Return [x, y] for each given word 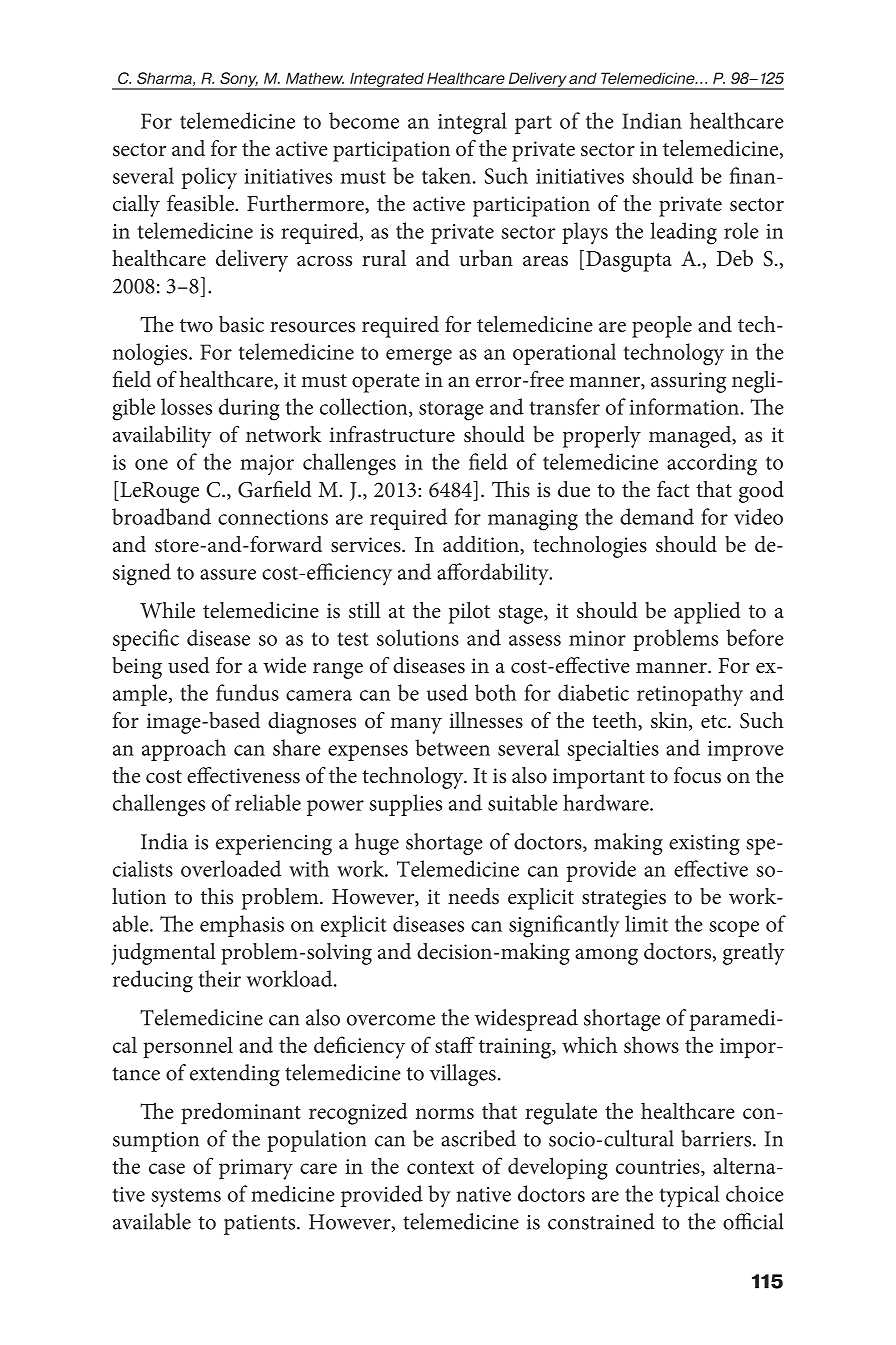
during [249, 409]
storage [451, 411]
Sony [238, 80]
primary [256, 1169]
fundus [247, 692]
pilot [469, 613]
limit [646, 923]
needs [473, 896]
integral [472, 123]
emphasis [242, 926]
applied [707, 613]
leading [684, 233]
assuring [688, 382]
